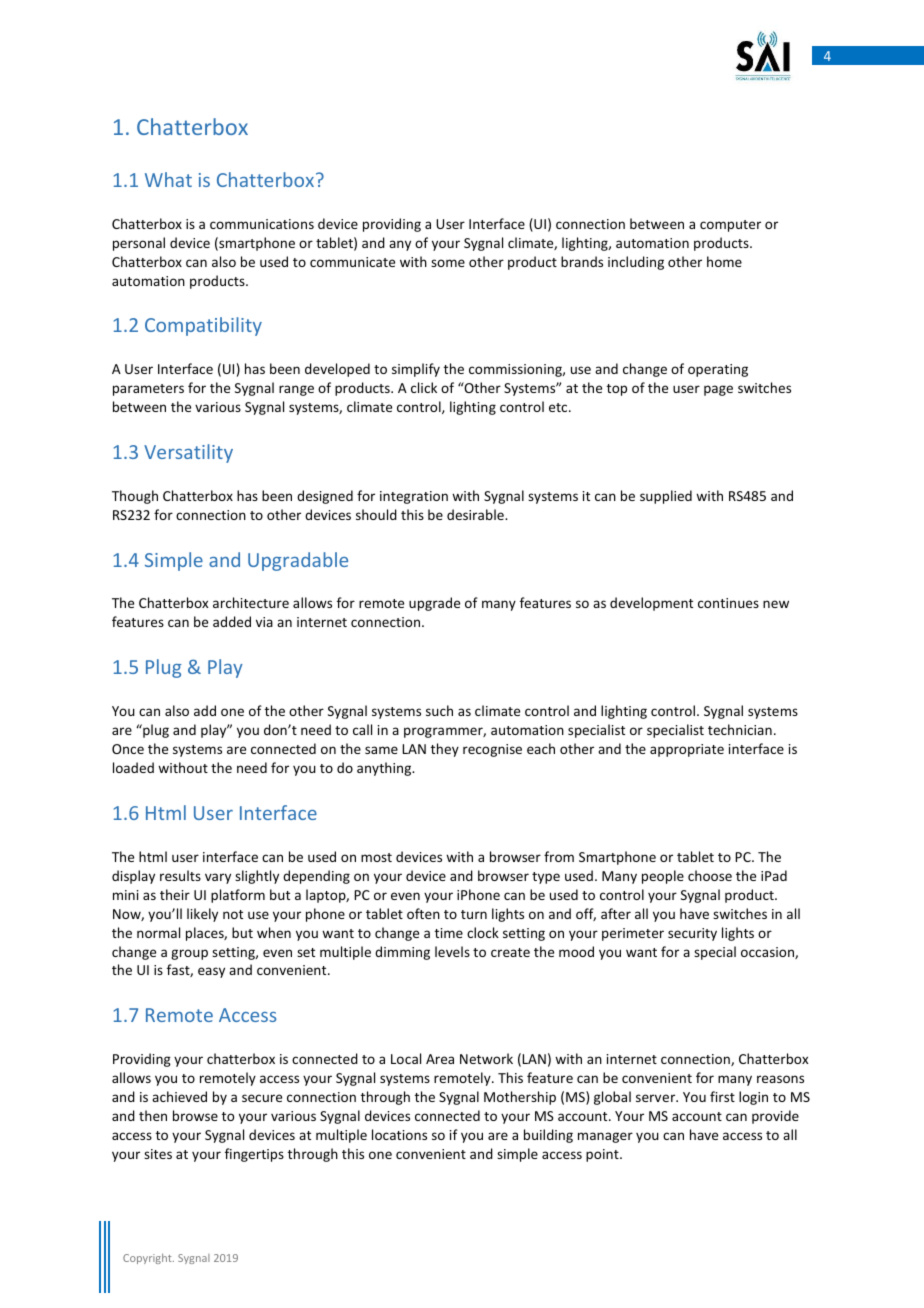  I want to click on some, so click(448, 263).
